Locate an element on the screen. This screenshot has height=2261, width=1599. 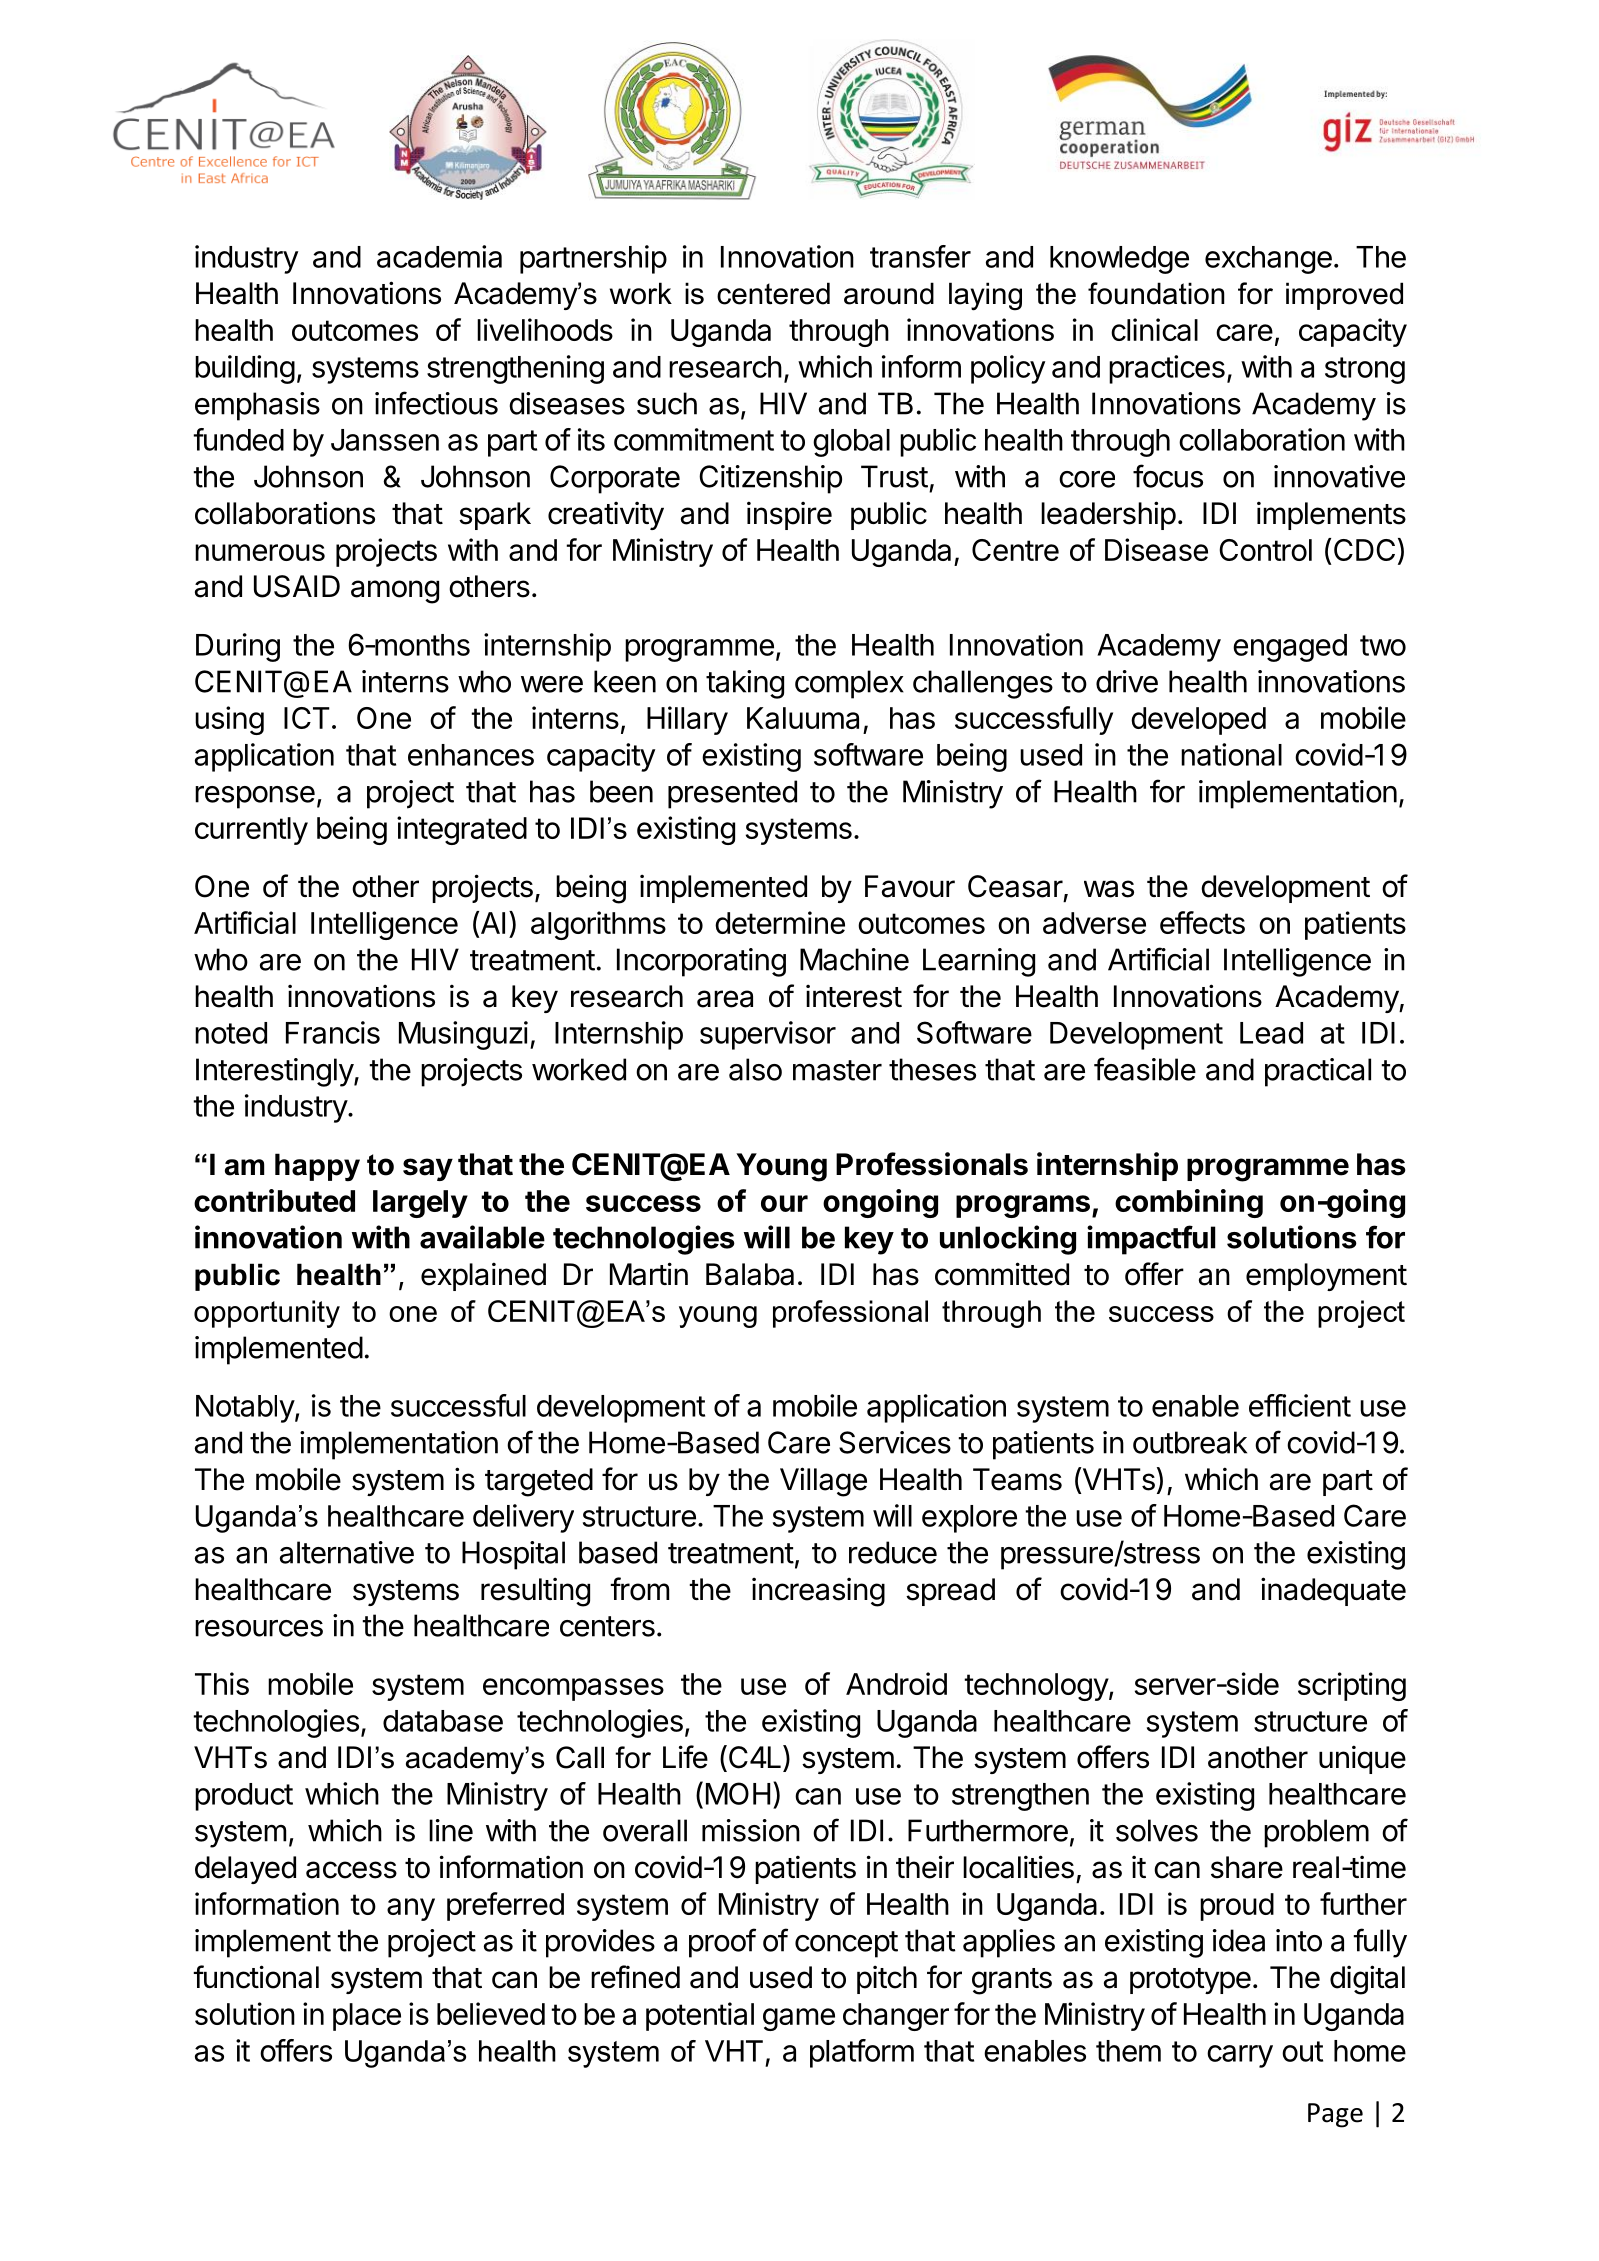
increasing is located at coordinates (818, 1592).
